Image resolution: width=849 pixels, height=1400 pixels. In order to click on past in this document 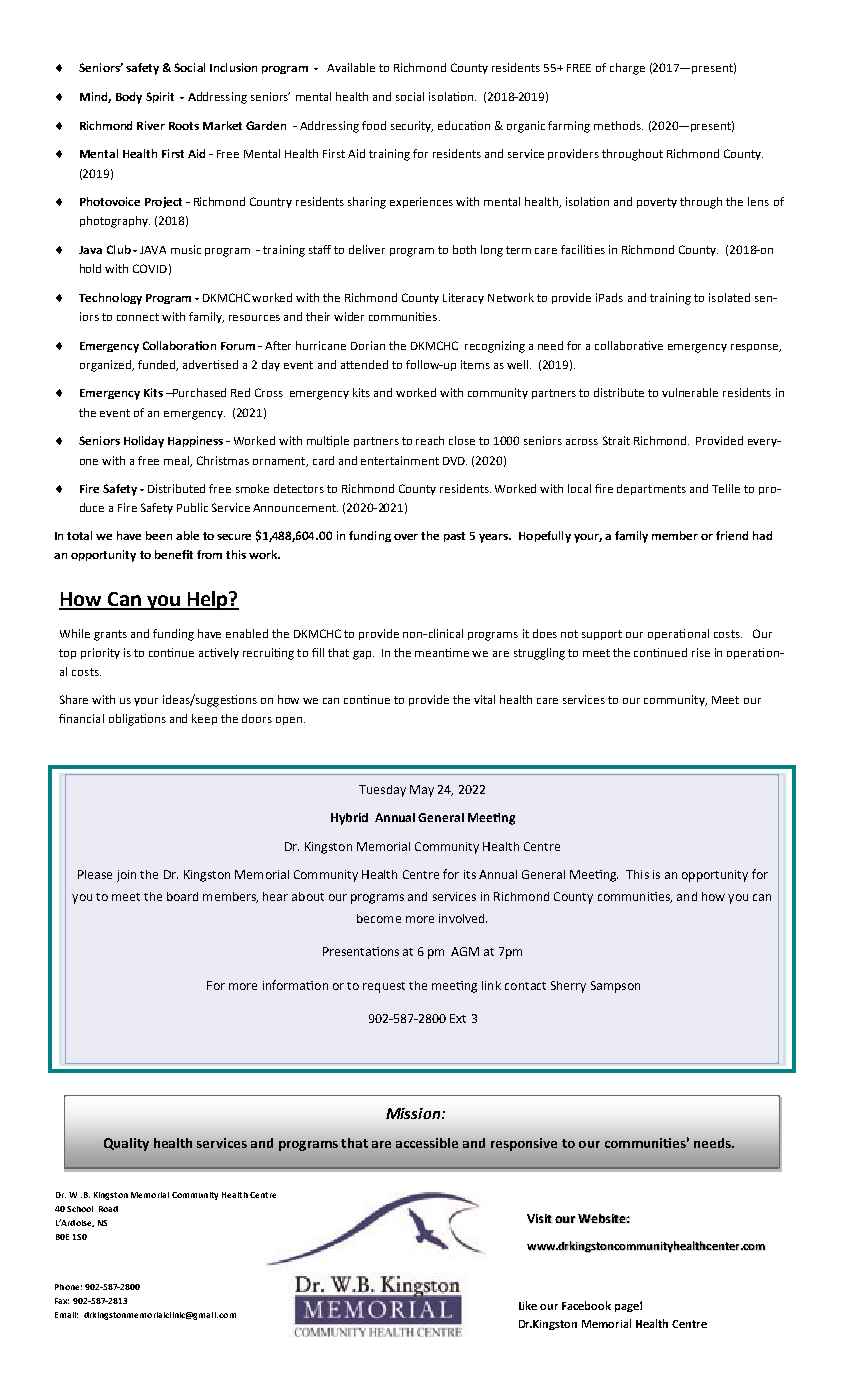, I will do `click(454, 537)`.
